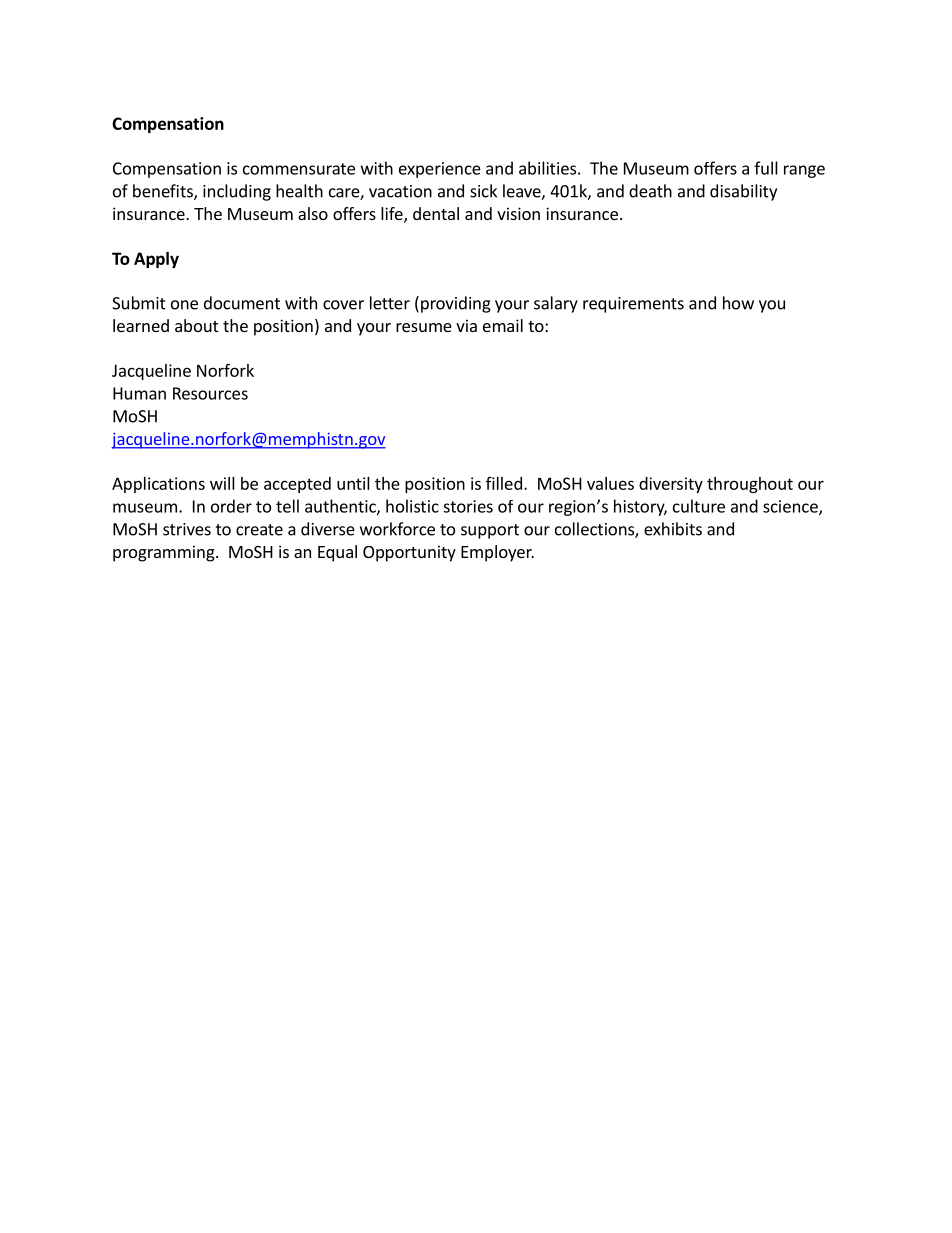 Image resolution: width=952 pixels, height=1233 pixels. I want to click on including, so click(237, 192).
